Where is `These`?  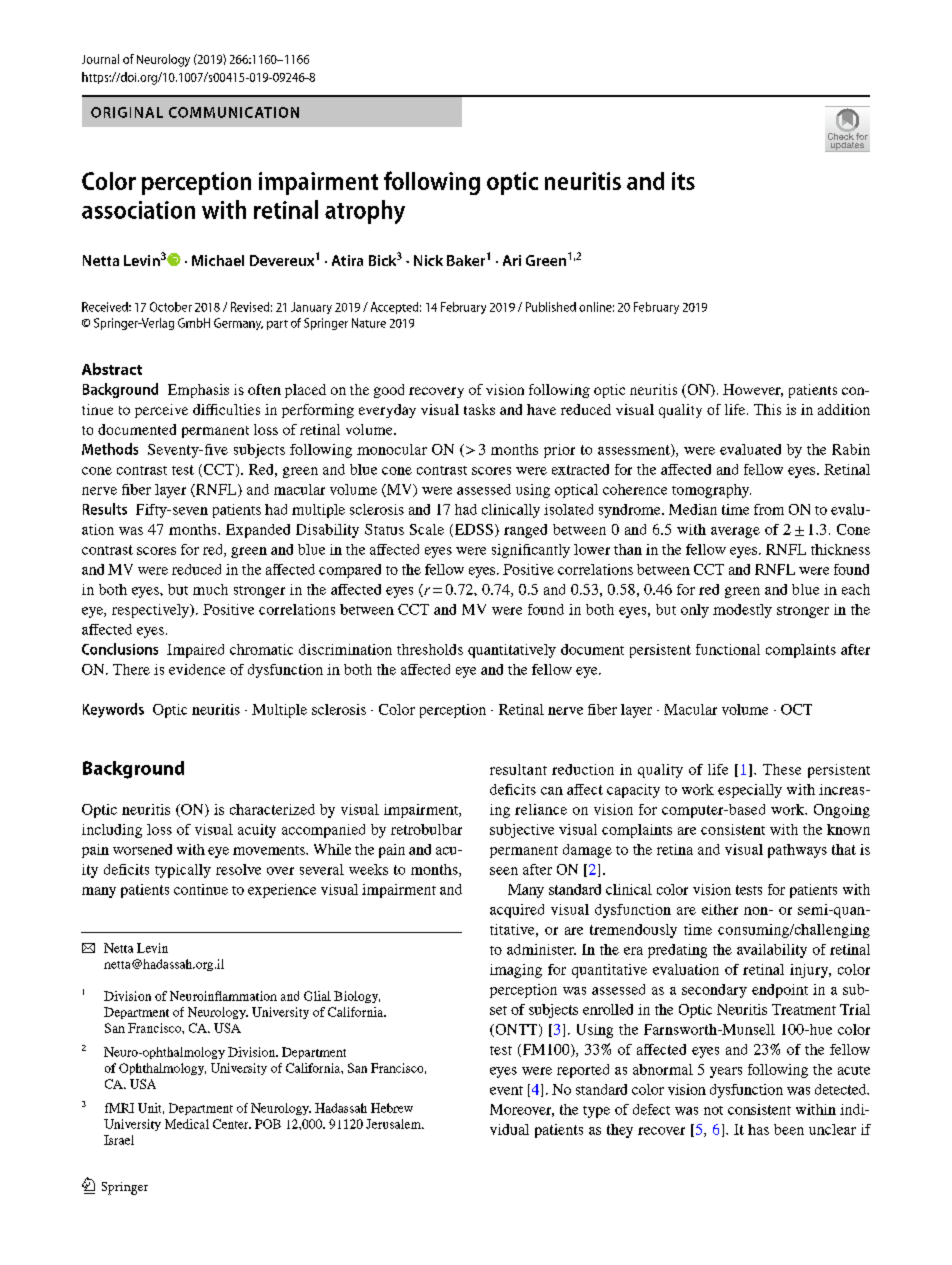
These is located at coordinates (782, 769).
